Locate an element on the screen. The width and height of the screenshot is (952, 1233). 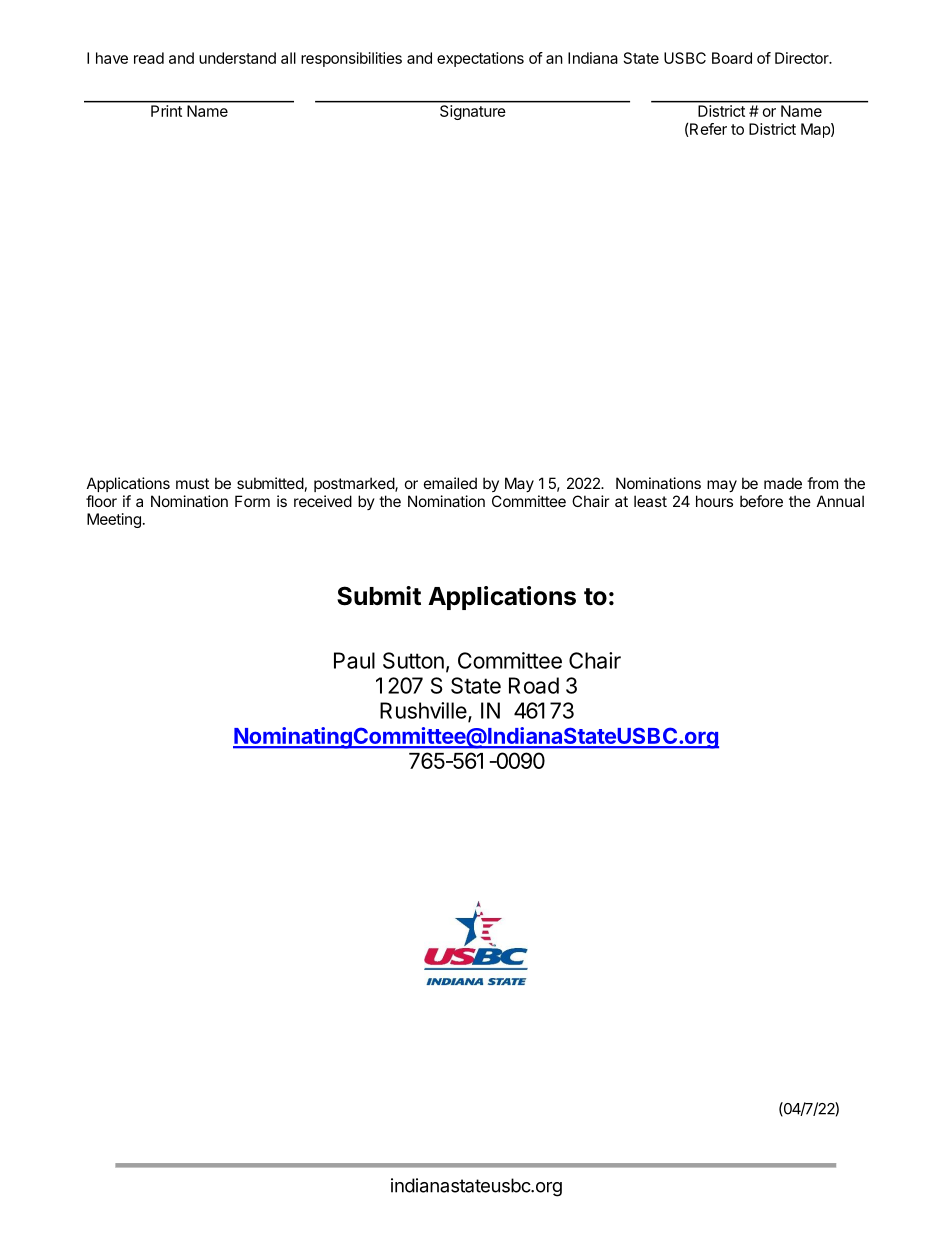
Print is located at coordinates (166, 111).
